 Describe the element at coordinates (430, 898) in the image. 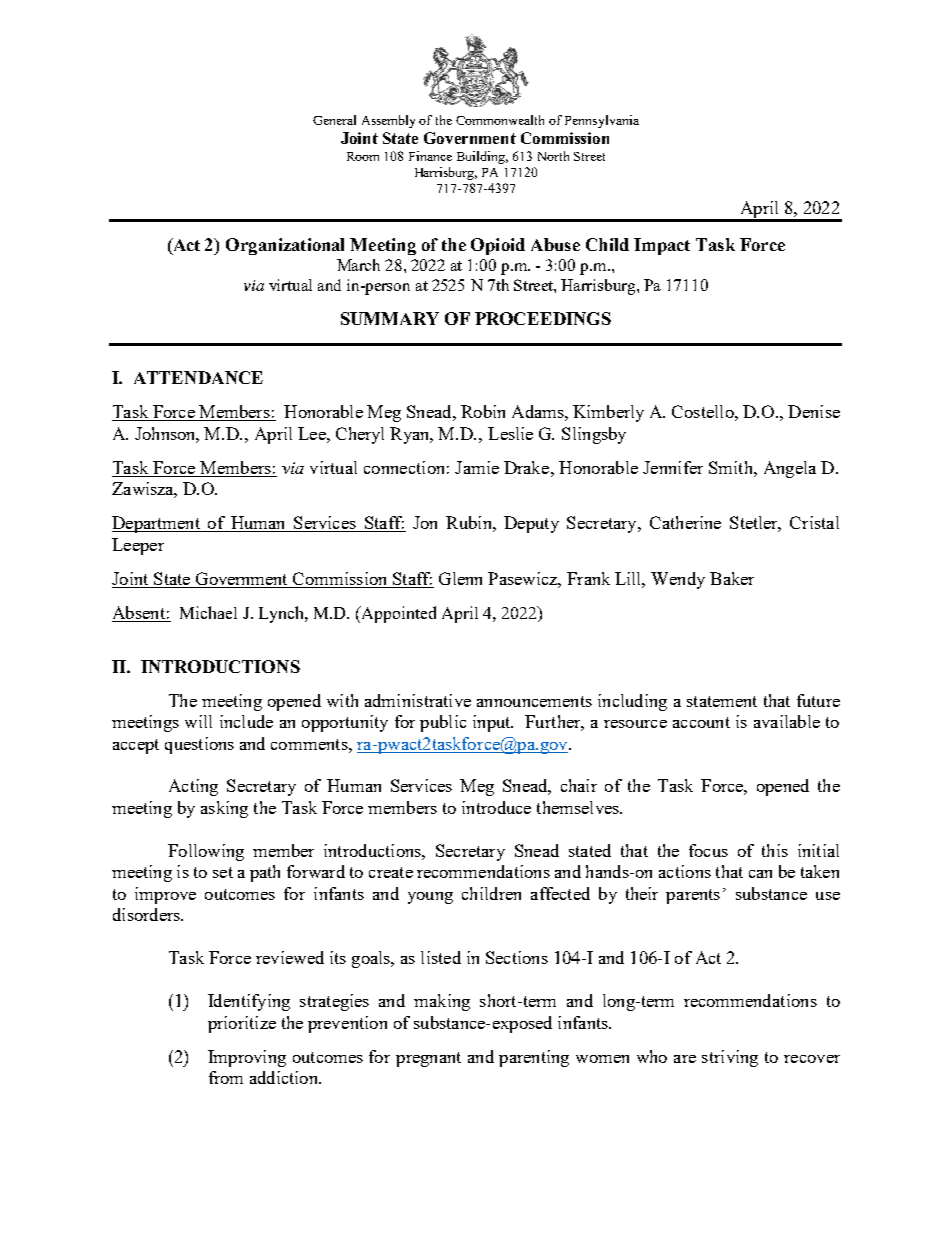

I see `young` at that location.
